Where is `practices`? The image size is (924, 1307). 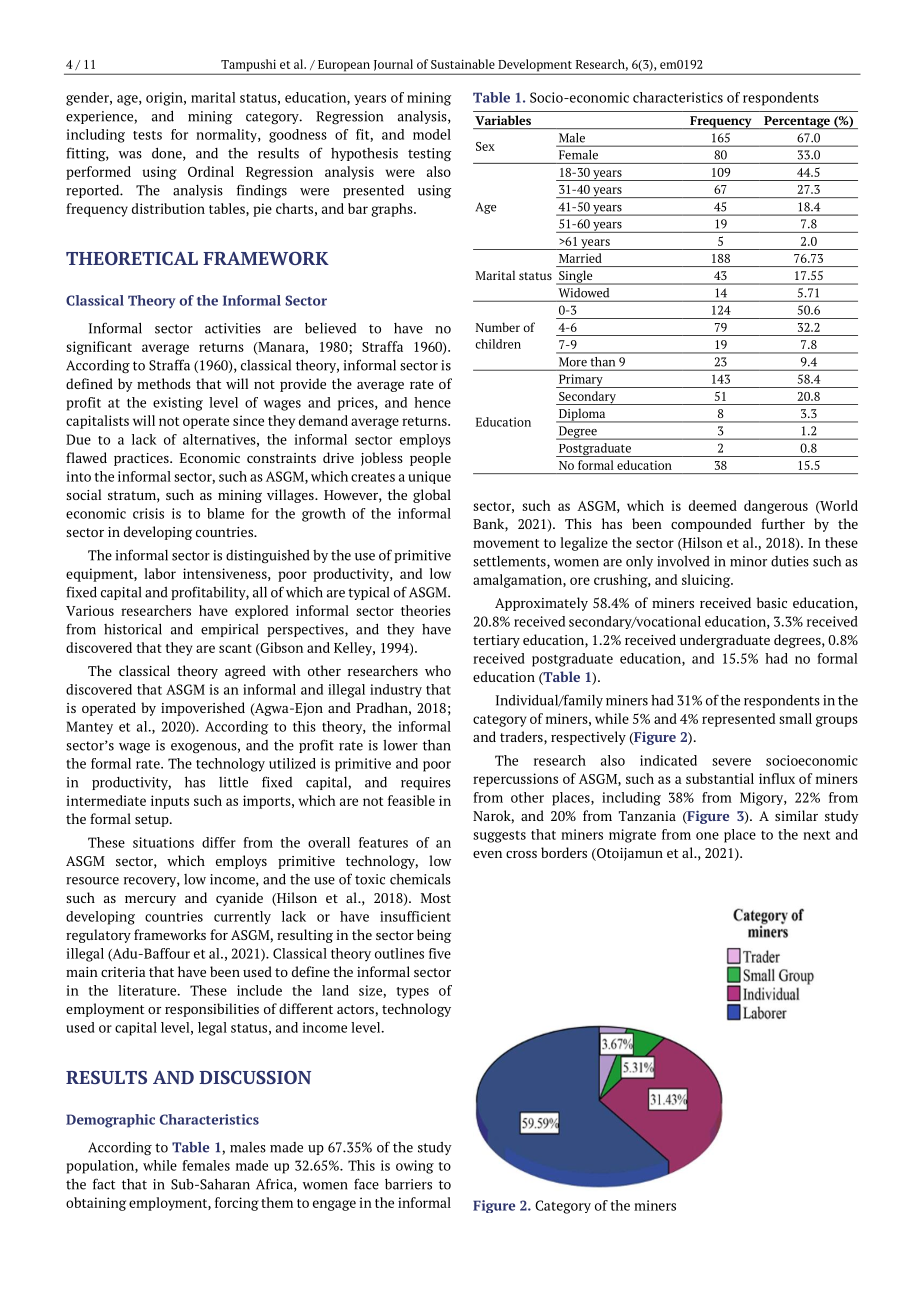
practices is located at coordinates (142, 459).
